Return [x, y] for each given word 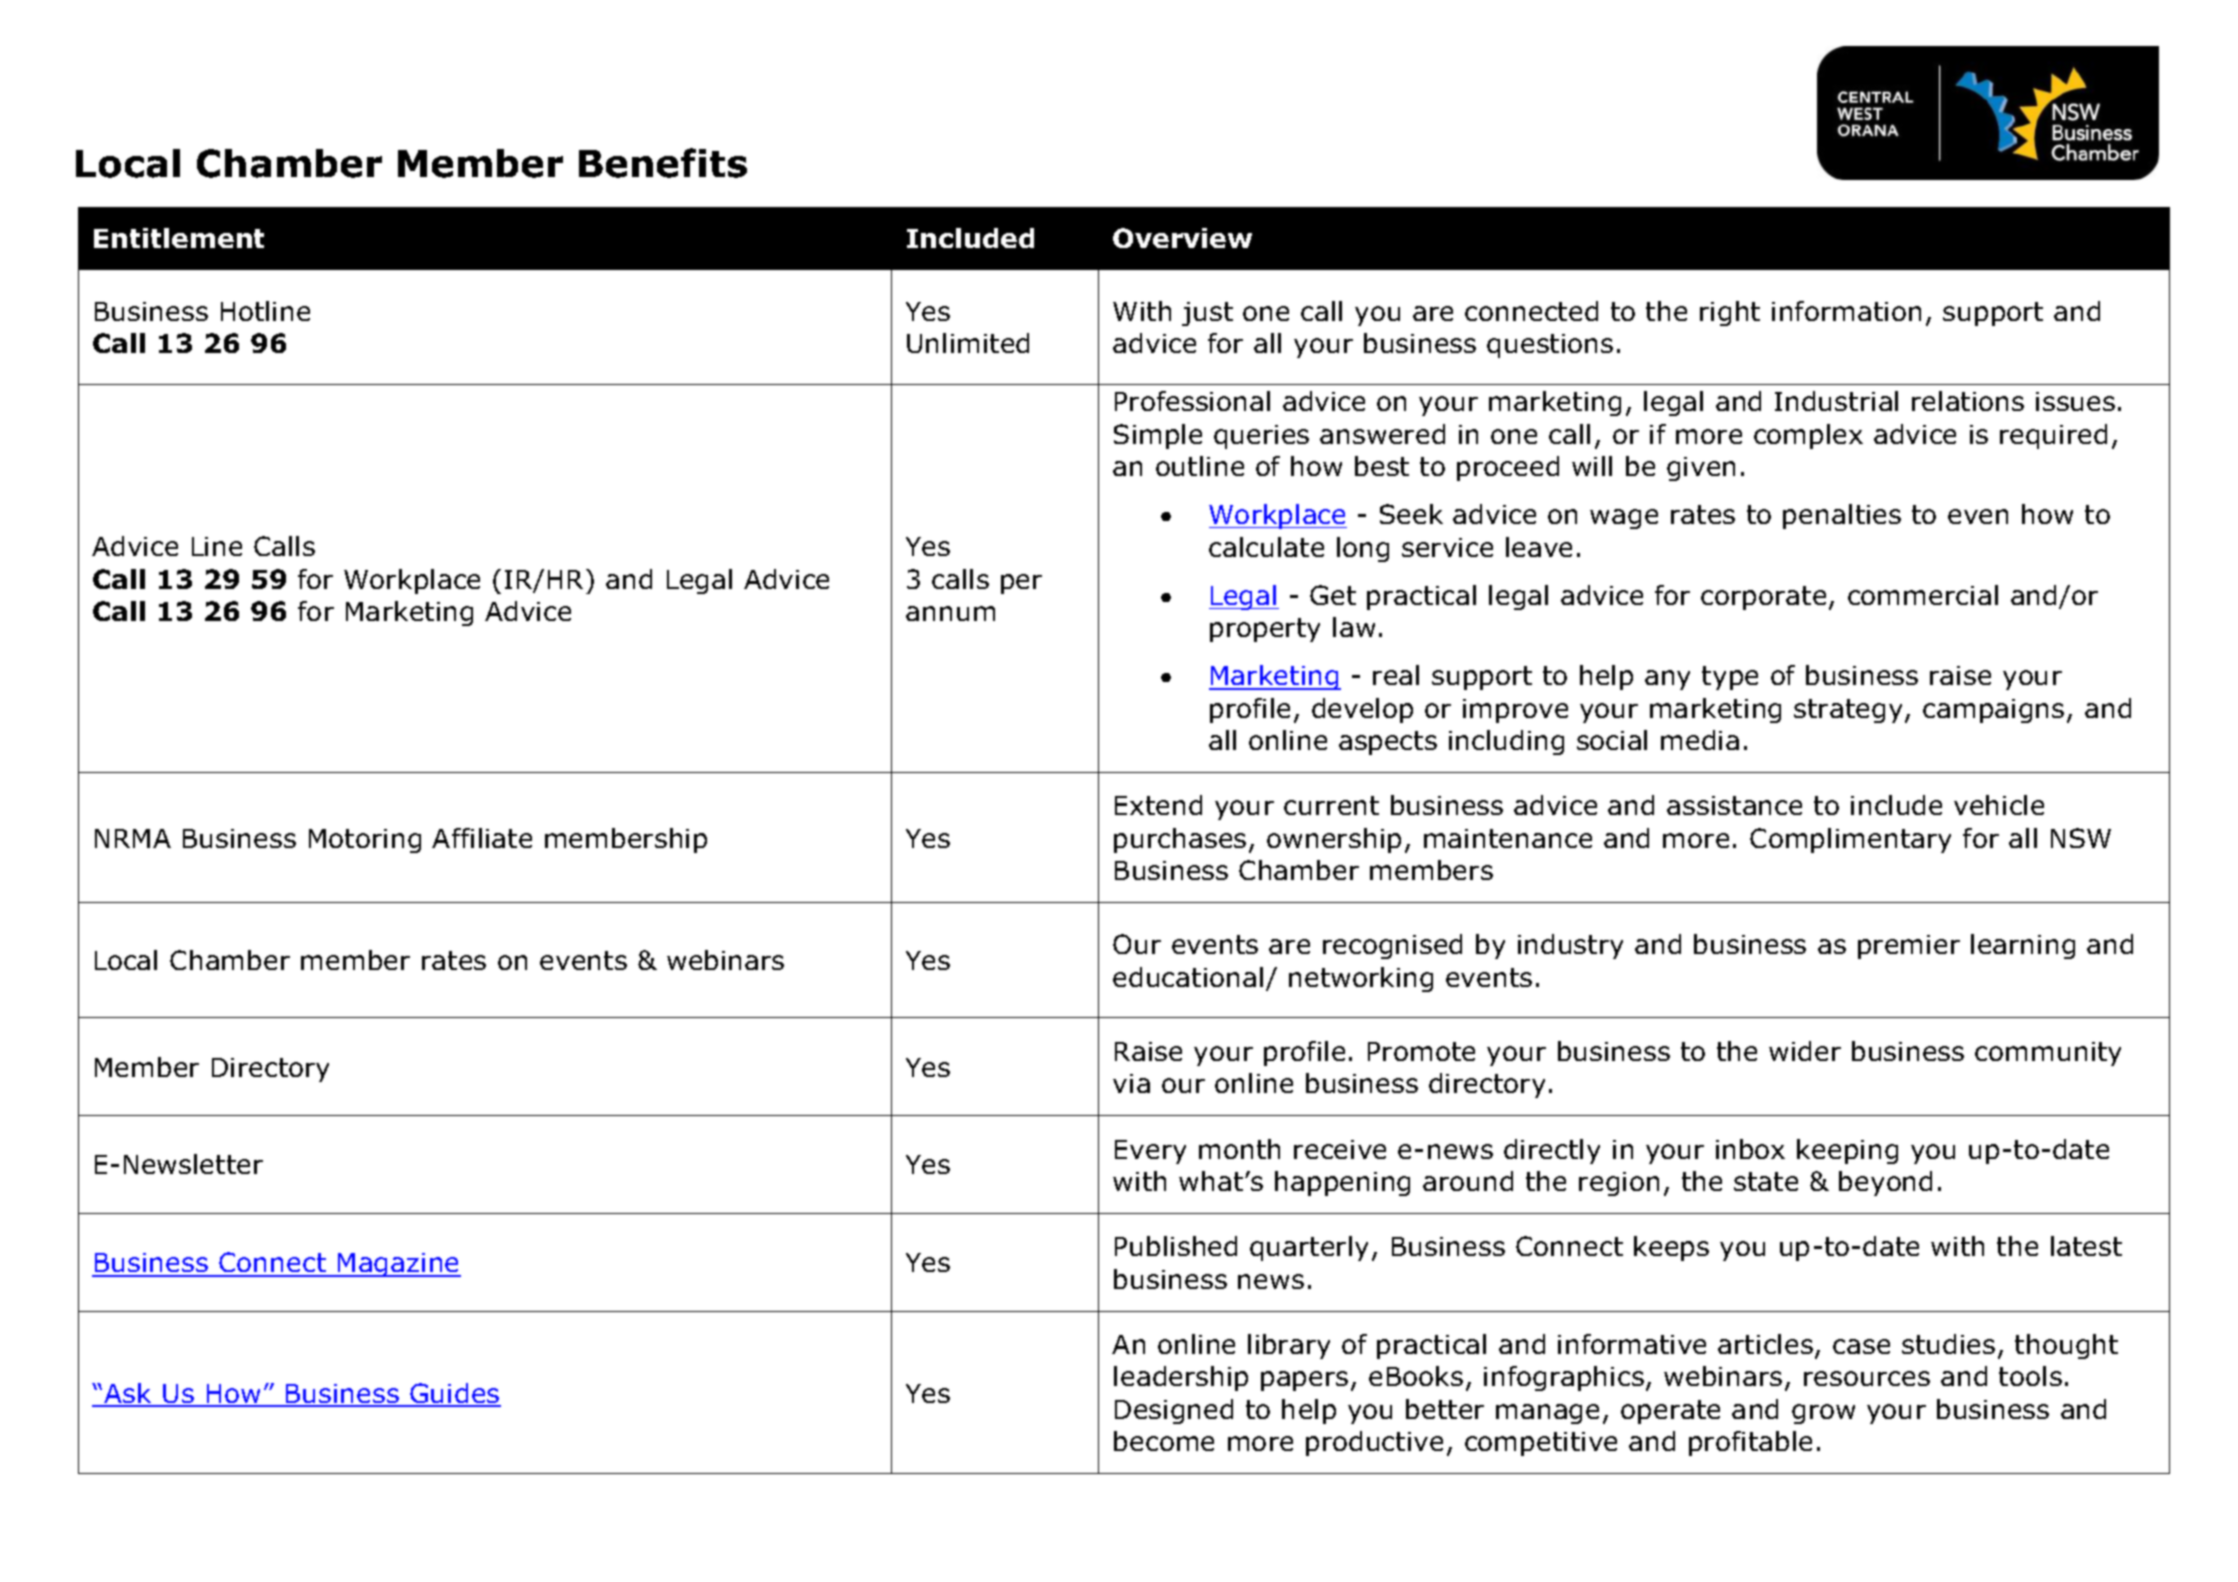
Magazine [398, 1265]
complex [1808, 436]
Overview [1182, 238]
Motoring [365, 841]
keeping [1847, 1151]
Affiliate [482, 838]
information [1846, 311]
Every [1150, 1152]
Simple [1158, 436]
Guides [455, 1394]
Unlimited [968, 343]
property [1265, 630]
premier [1909, 947]
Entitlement [179, 238]
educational [1188, 977]
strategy [1848, 711]
